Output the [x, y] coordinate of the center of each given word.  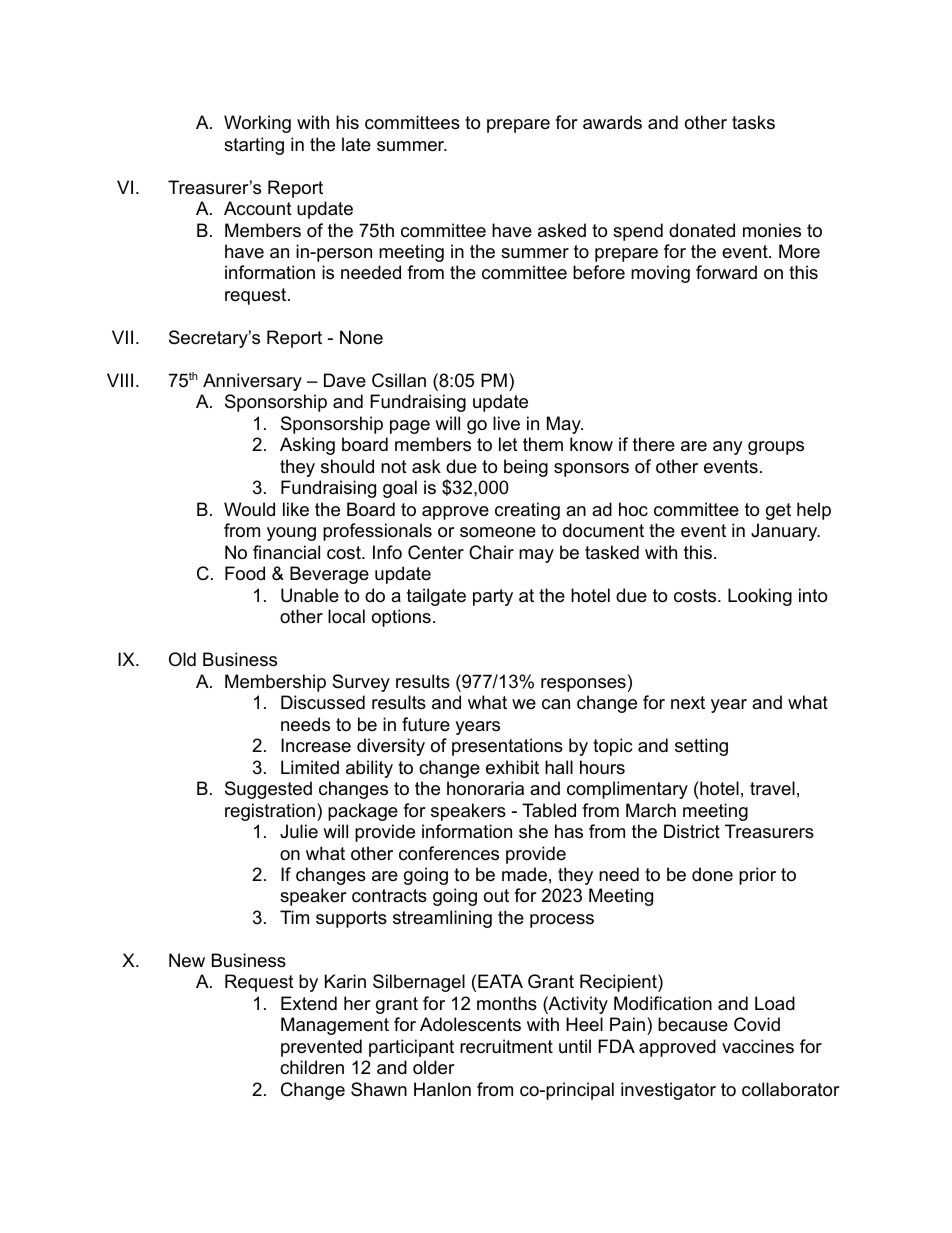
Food [245, 573]
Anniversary [252, 382]
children [312, 1067]
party [493, 597]
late [356, 144]
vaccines [758, 1046]
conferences [449, 853]
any [728, 448]
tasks [753, 122]
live [506, 423]
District [692, 831]
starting [254, 146]
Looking [760, 597]
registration [270, 812]
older [434, 1067]
